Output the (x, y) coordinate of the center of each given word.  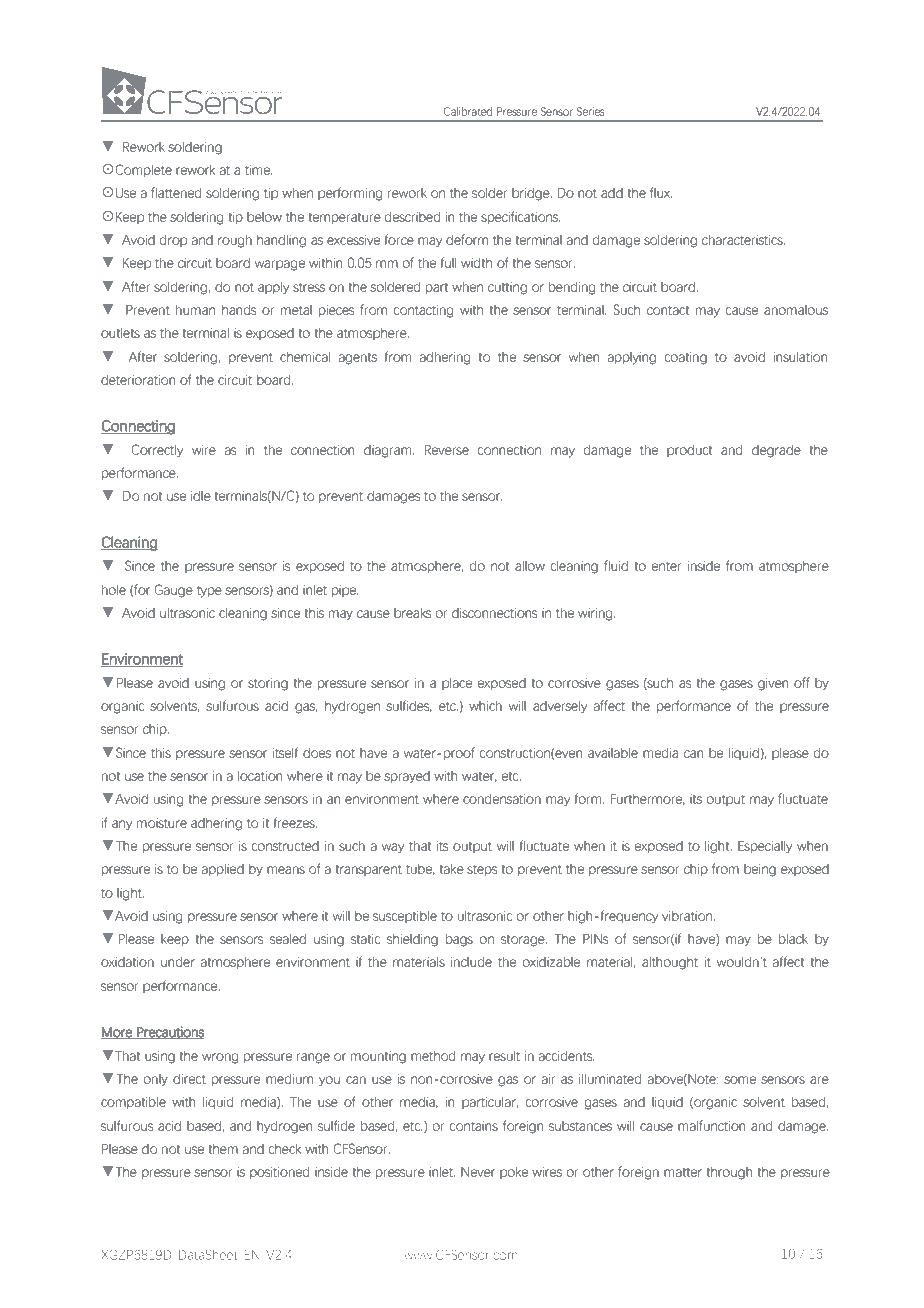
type (209, 592)
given (773, 684)
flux (661, 192)
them (223, 1148)
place (457, 683)
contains (474, 1126)
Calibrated (468, 111)
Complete (143, 170)
